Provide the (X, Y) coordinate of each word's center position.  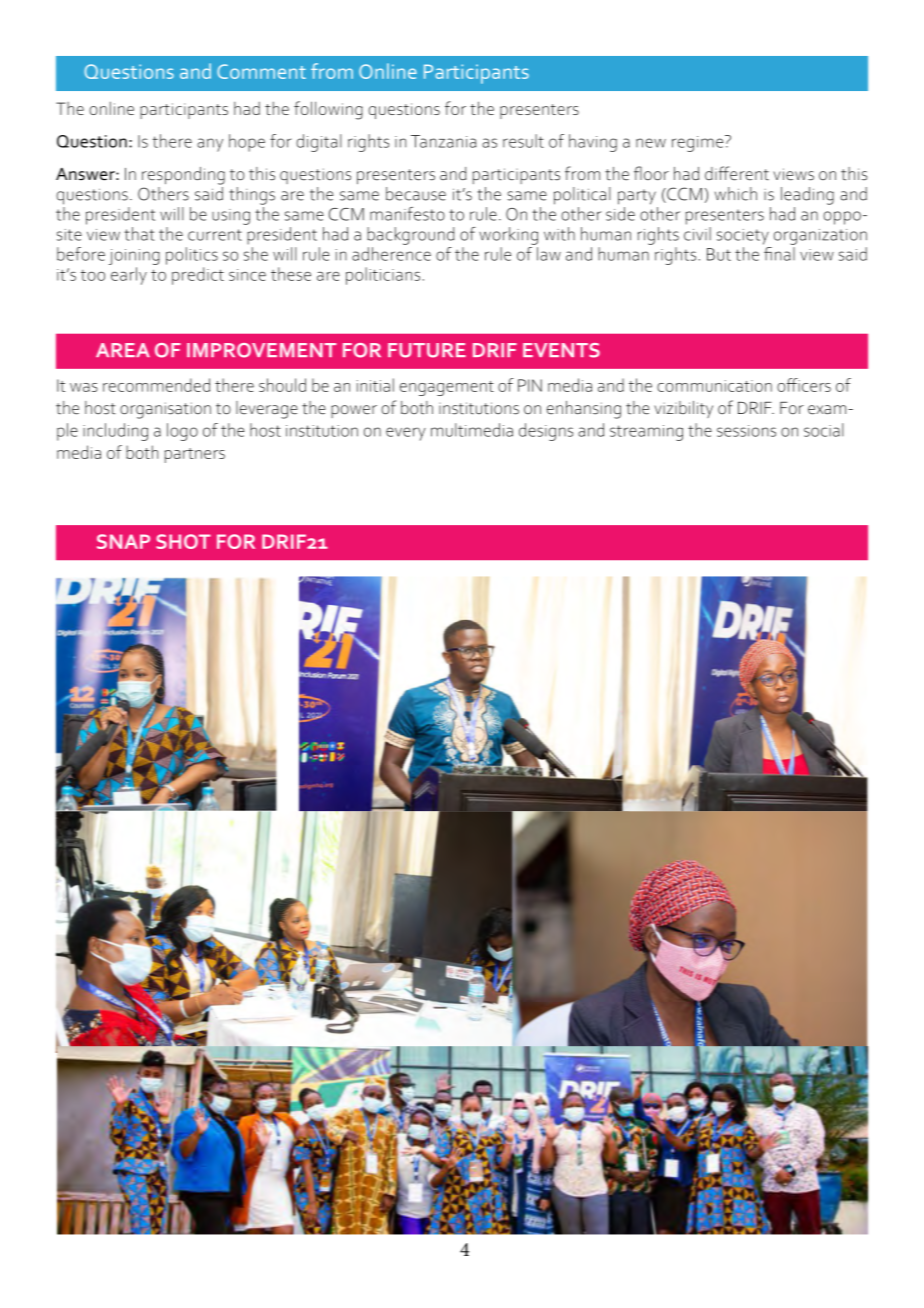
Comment (261, 71)
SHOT (183, 541)
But (719, 254)
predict (198, 276)
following (328, 110)
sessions (746, 431)
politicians (383, 276)
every (406, 434)
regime (699, 143)
